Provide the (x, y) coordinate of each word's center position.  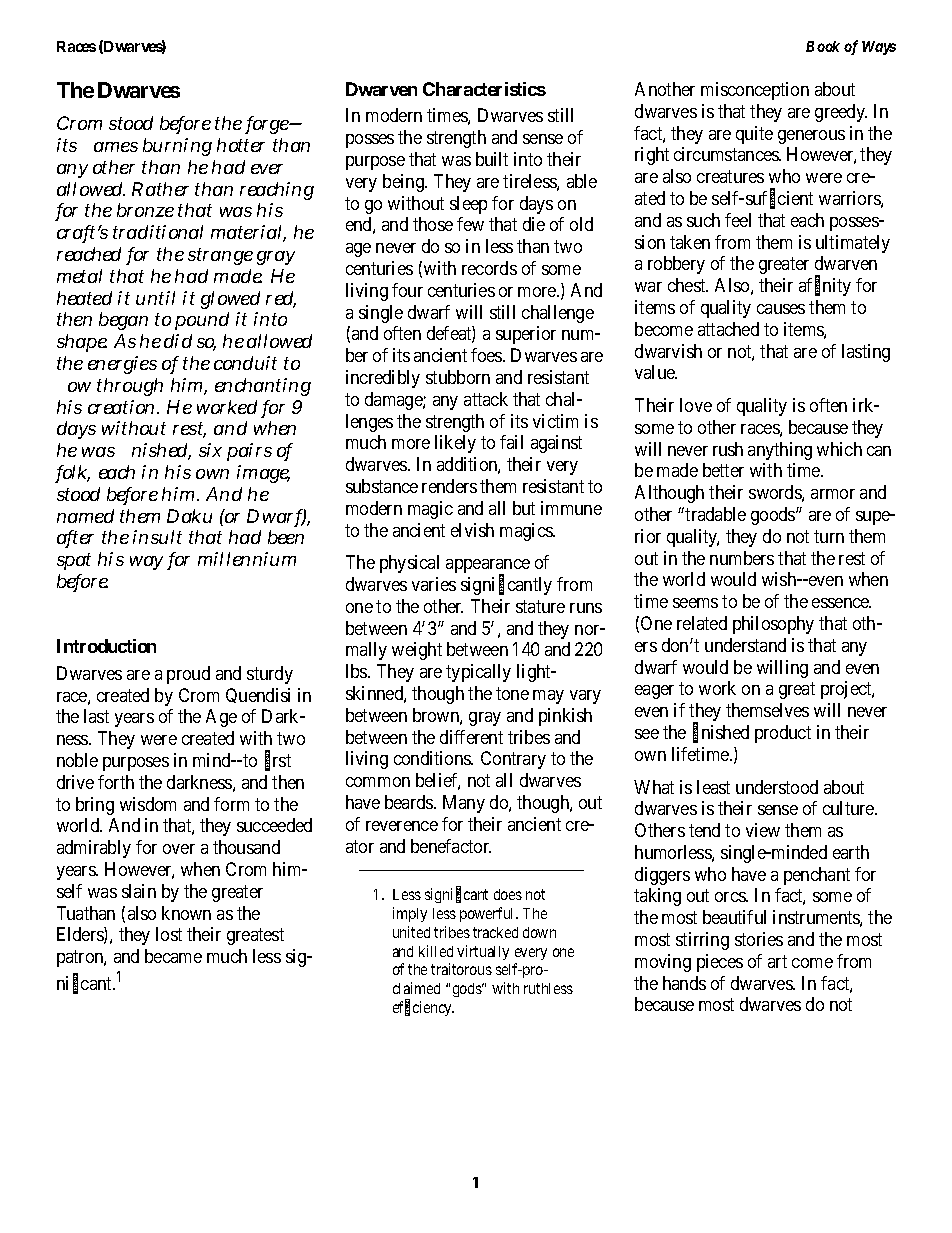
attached (728, 329)
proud (188, 675)
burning (177, 147)
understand (745, 645)
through (130, 387)
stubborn (458, 377)
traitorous (461, 969)
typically (478, 673)
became (173, 956)
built (492, 159)
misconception (755, 91)
